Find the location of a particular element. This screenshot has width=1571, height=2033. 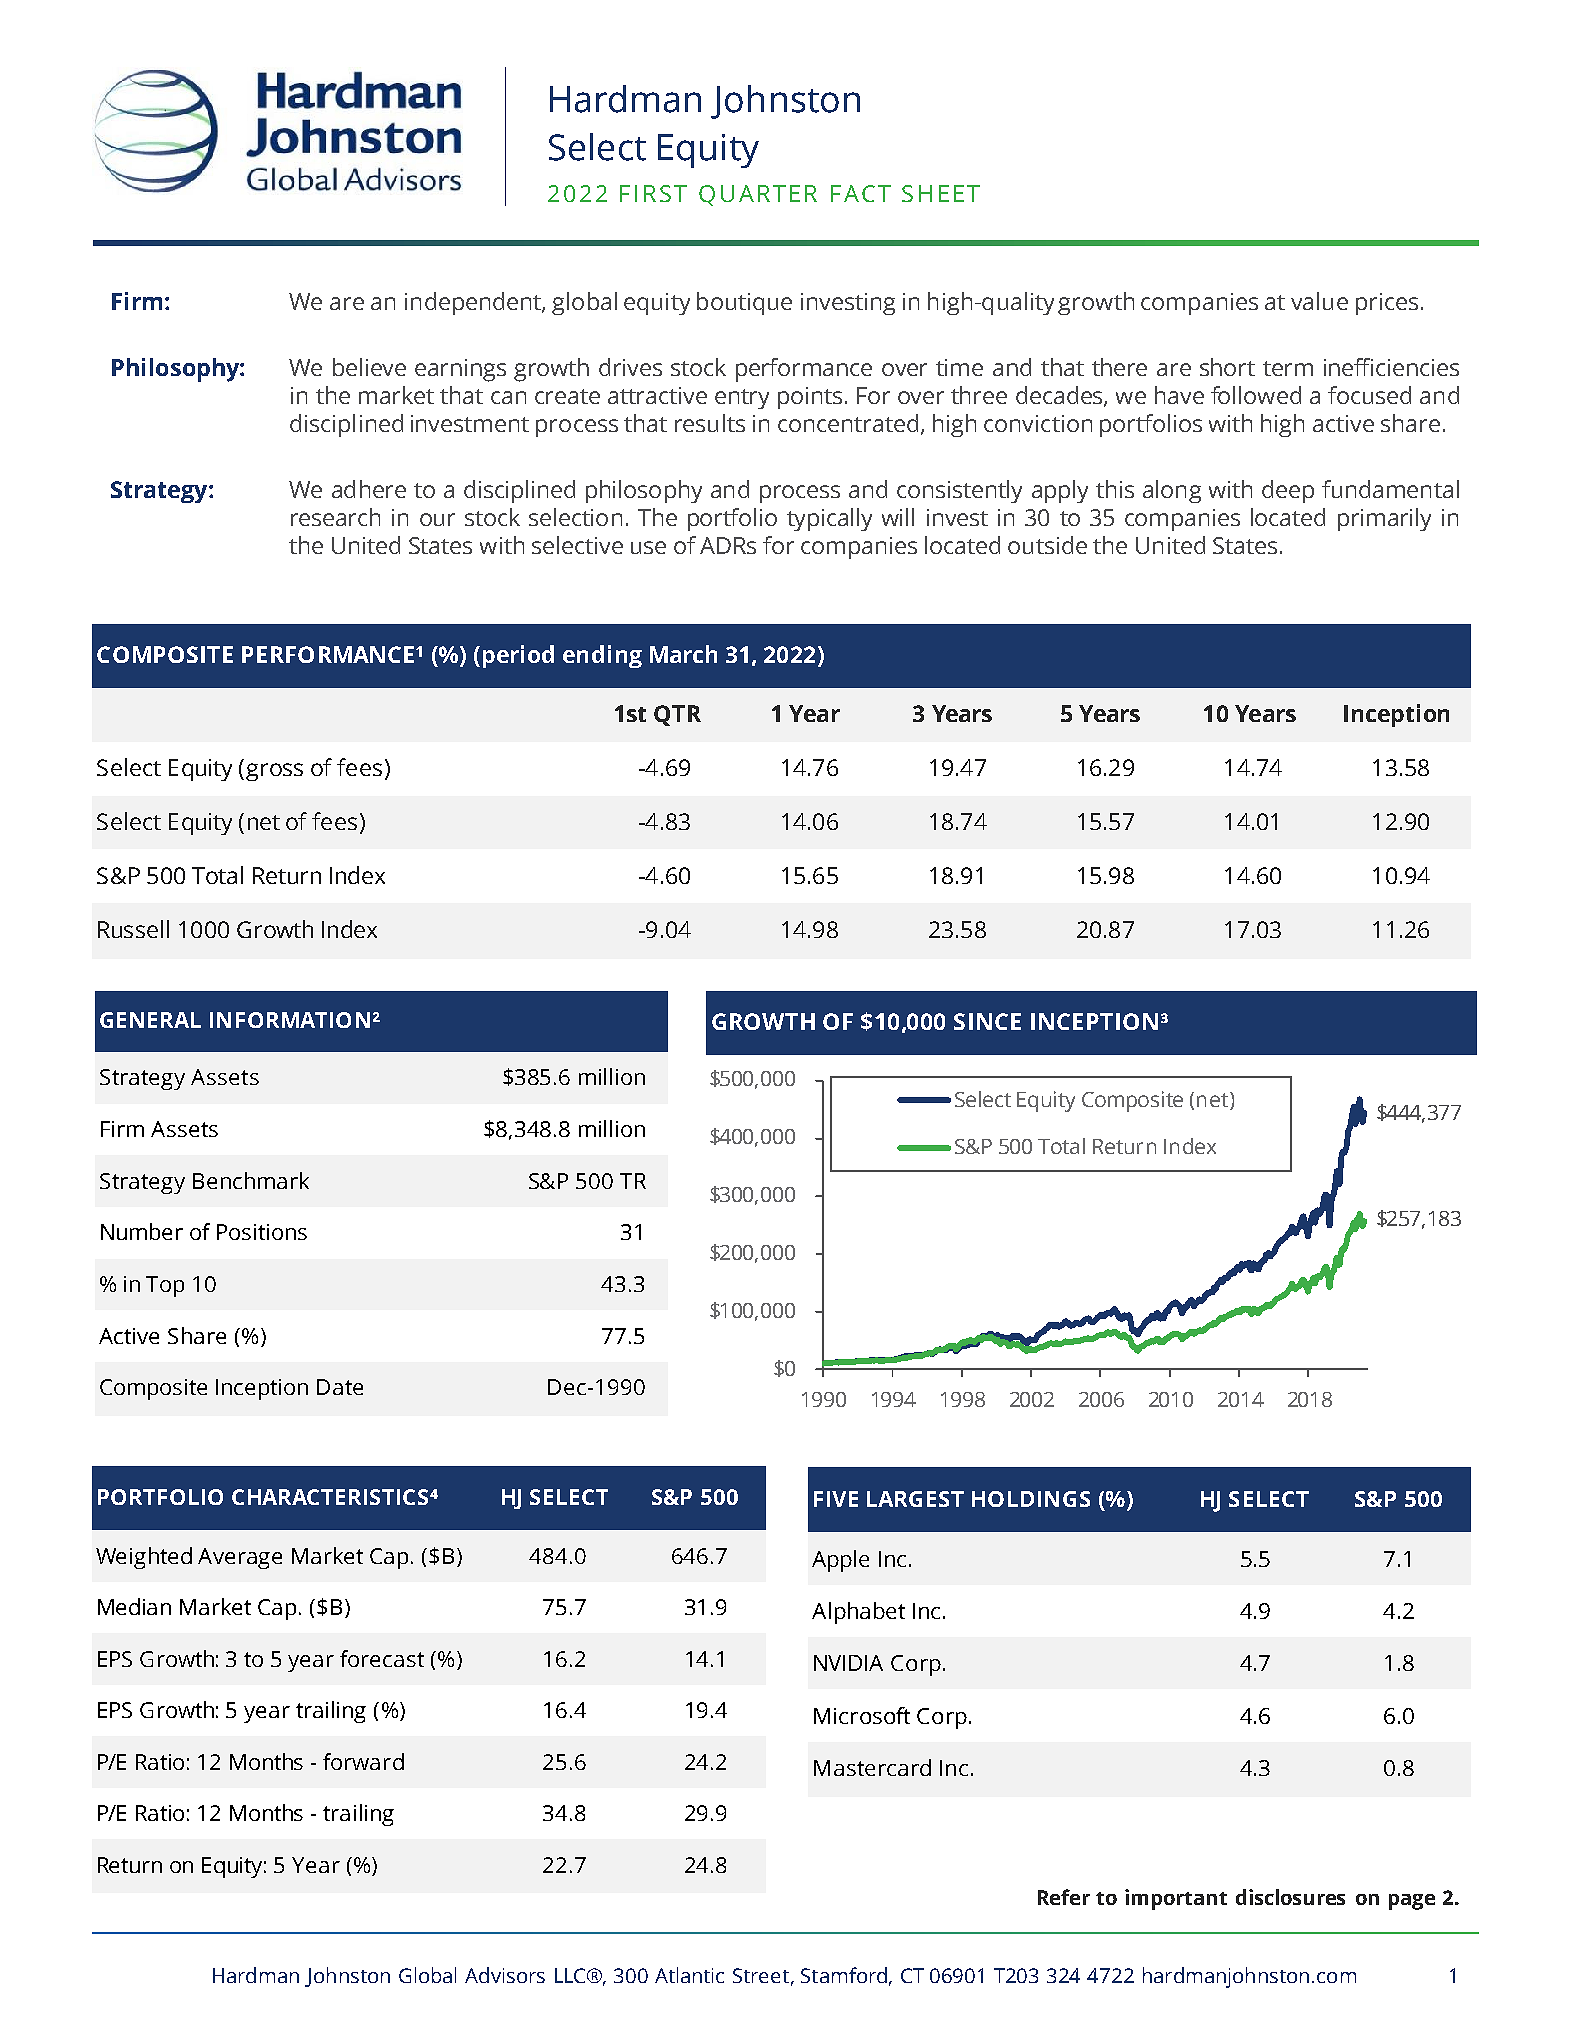

FIVE is located at coordinates (836, 1499).
